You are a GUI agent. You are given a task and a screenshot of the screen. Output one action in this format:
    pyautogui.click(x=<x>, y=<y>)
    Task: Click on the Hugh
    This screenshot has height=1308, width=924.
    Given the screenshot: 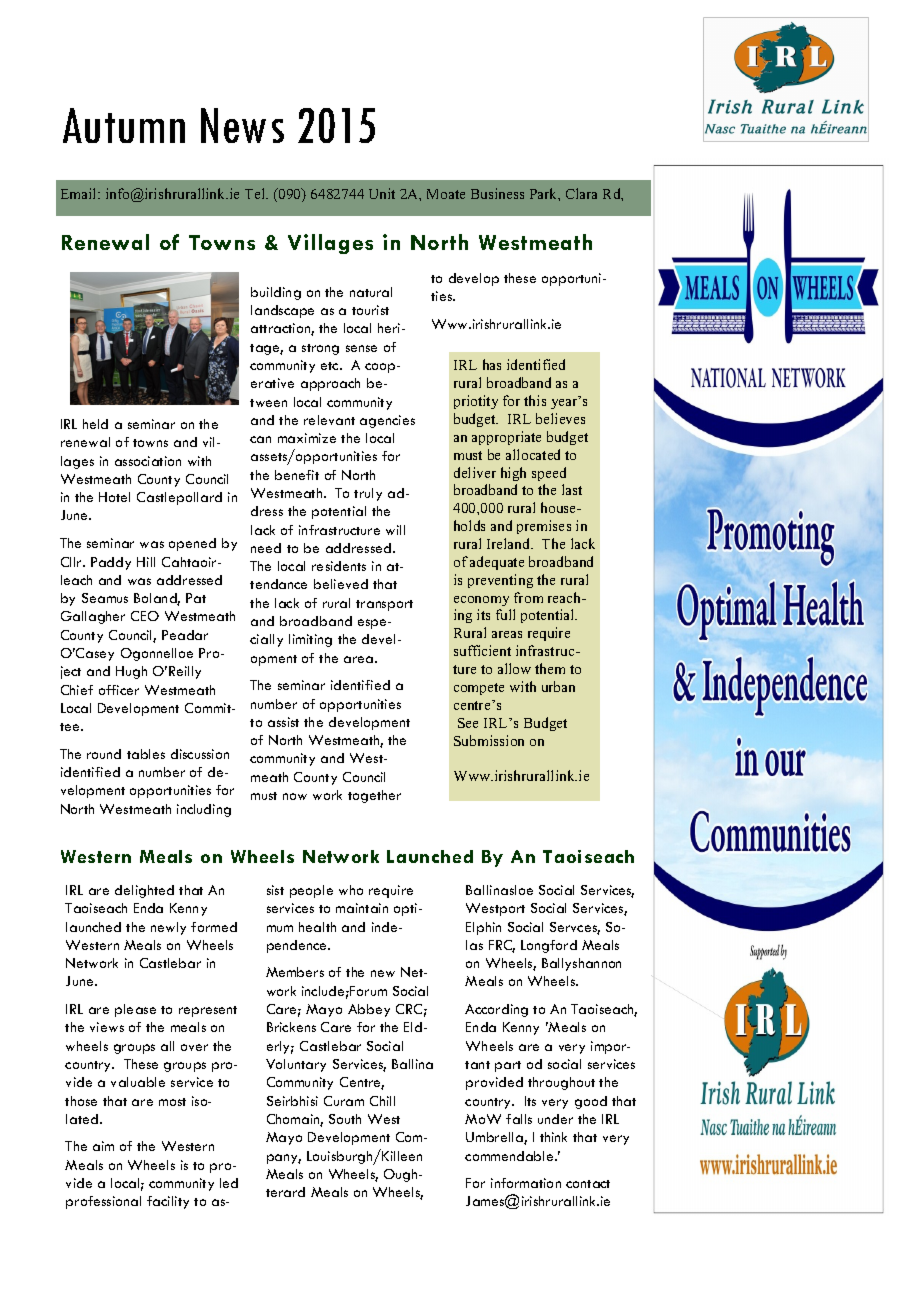 What is the action you would take?
    pyautogui.click(x=131, y=672)
